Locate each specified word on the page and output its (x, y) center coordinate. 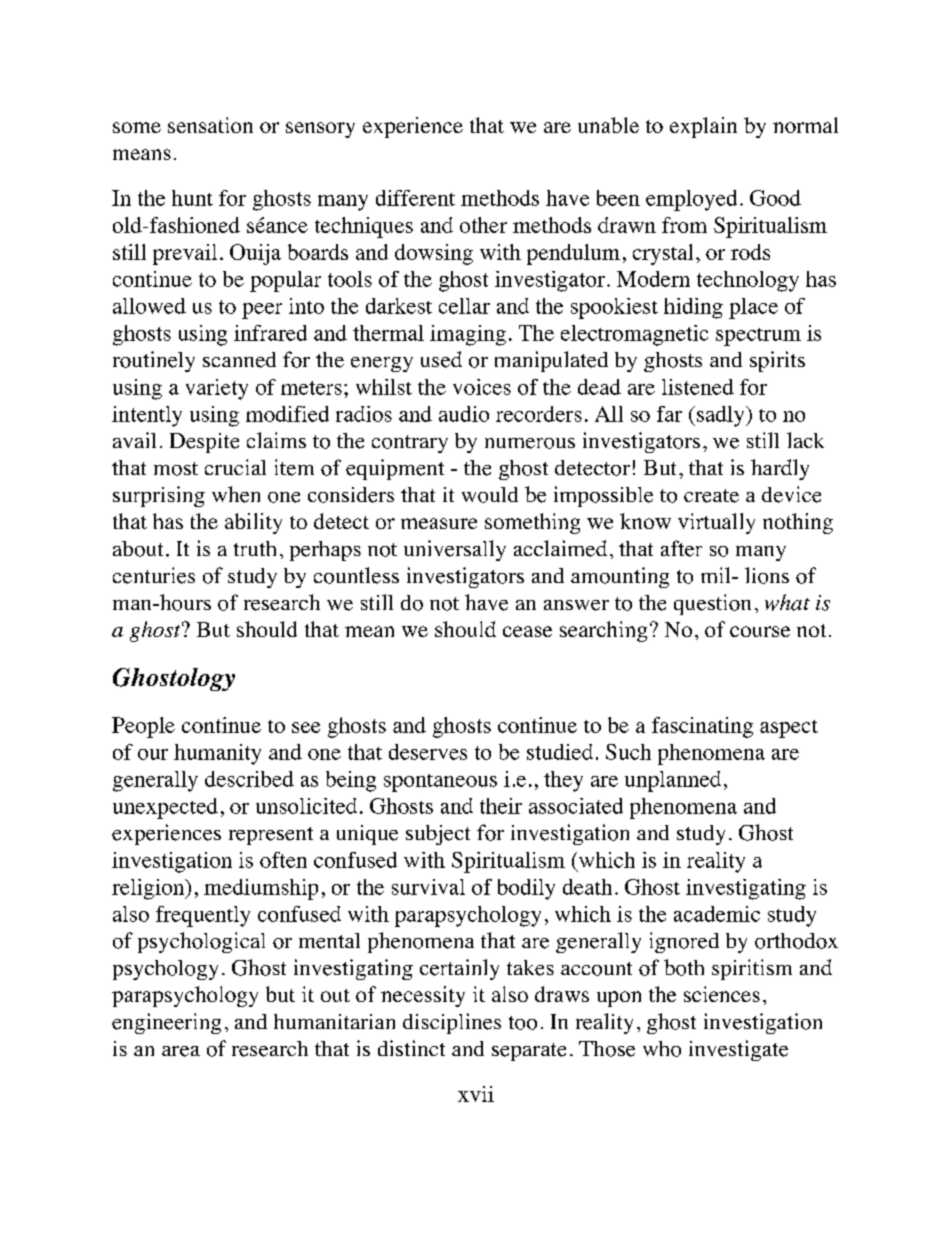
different (415, 198)
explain (703, 127)
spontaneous (440, 783)
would (490, 495)
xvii (476, 1094)
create (711, 496)
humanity (217, 754)
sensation (210, 125)
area (181, 1051)
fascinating (702, 727)
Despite (204, 443)
